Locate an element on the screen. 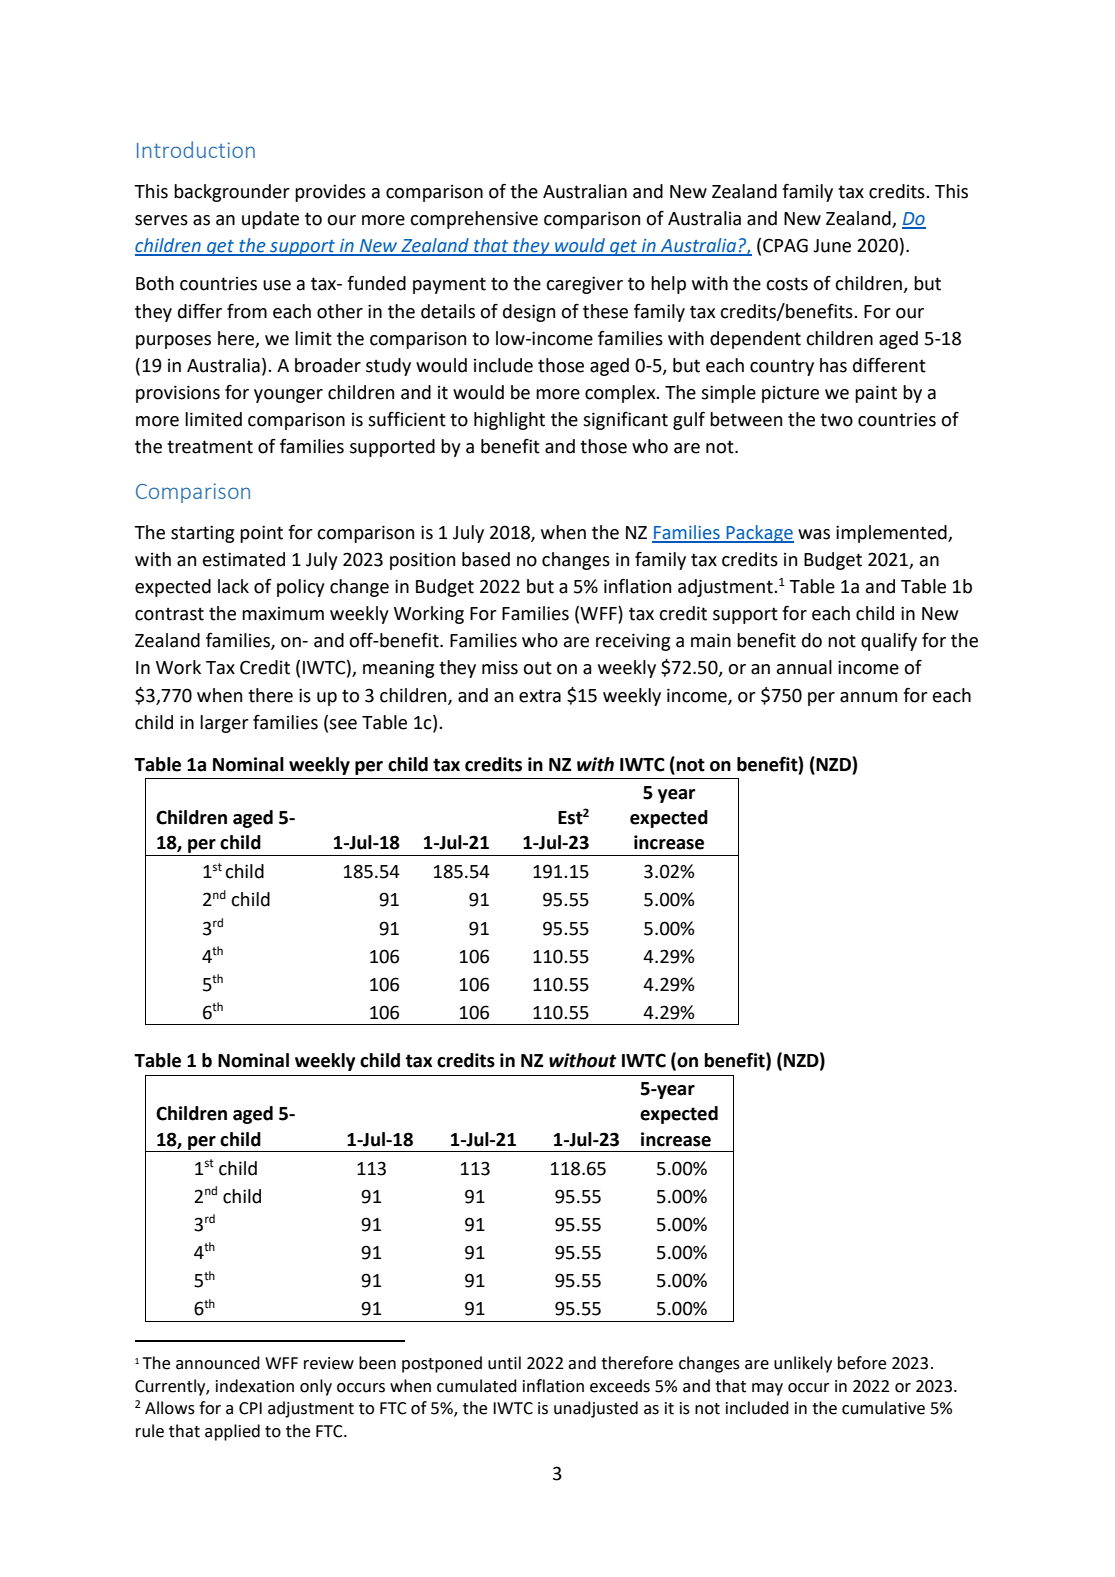  based is located at coordinates (486, 559).
